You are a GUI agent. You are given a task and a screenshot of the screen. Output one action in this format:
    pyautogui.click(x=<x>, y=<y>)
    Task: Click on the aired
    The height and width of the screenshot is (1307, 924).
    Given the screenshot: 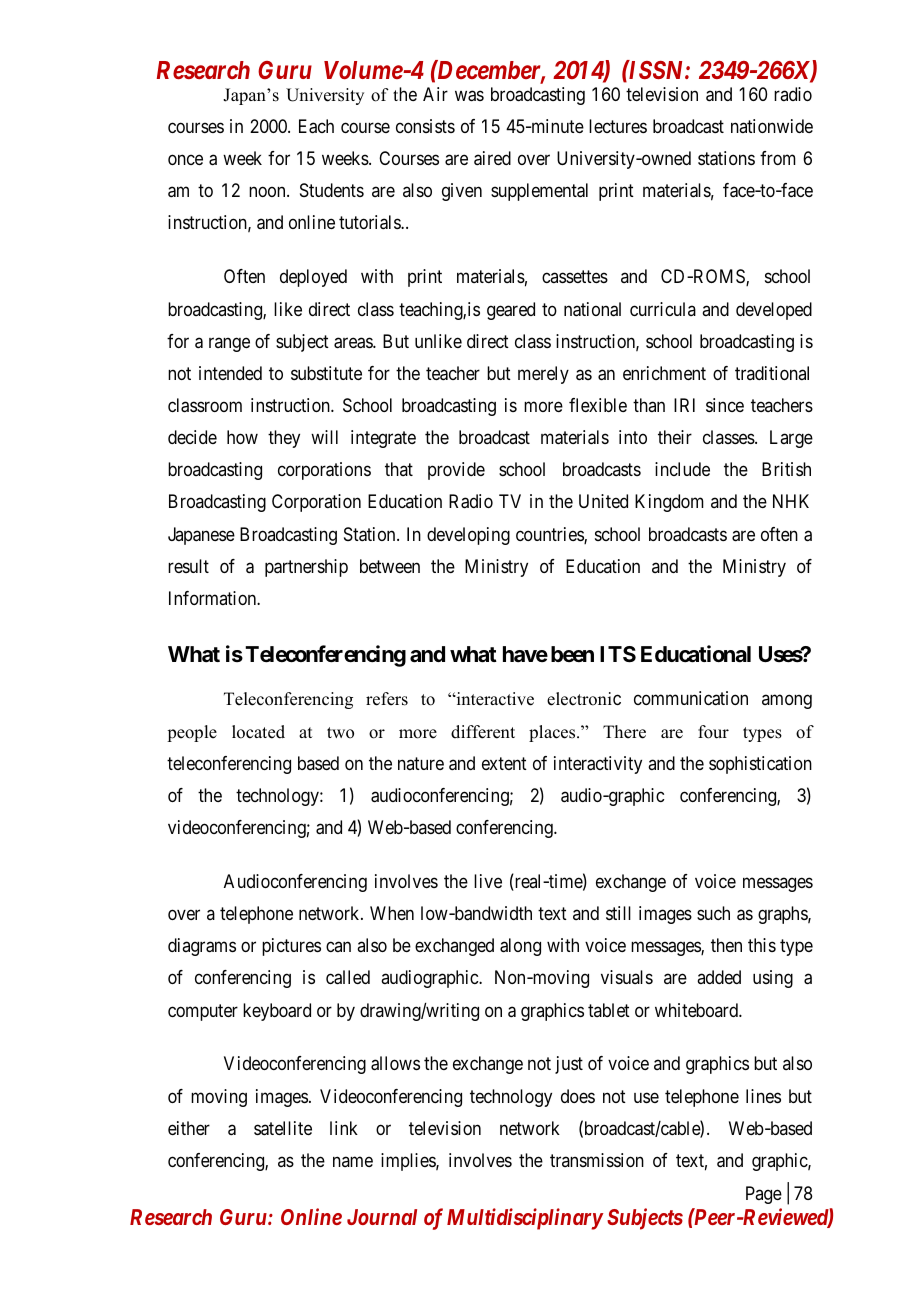 What is the action you would take?
    pyautogui.click(x=492, y=158)
